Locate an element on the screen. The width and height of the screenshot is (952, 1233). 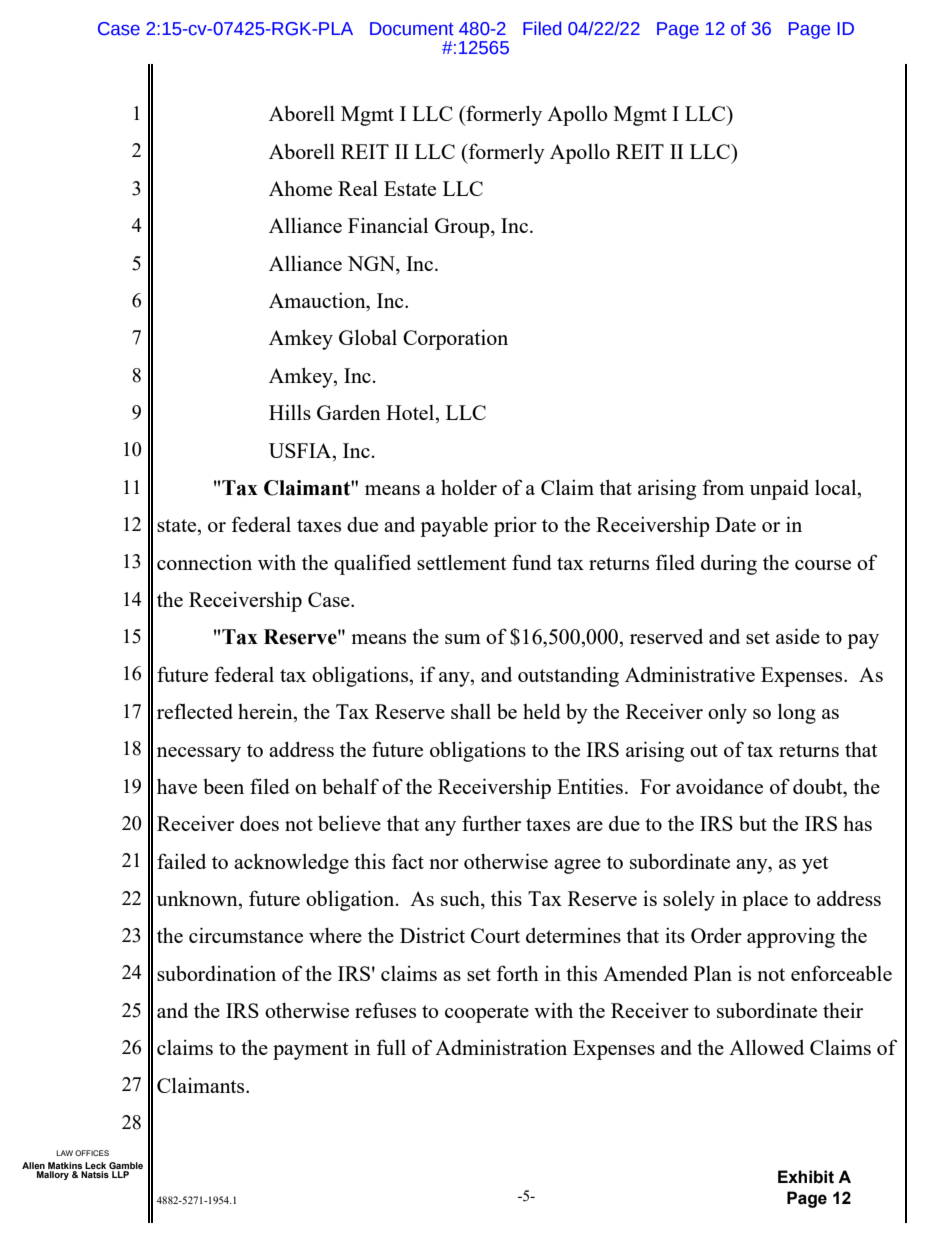
Real is located at coordinates (358, 188).
